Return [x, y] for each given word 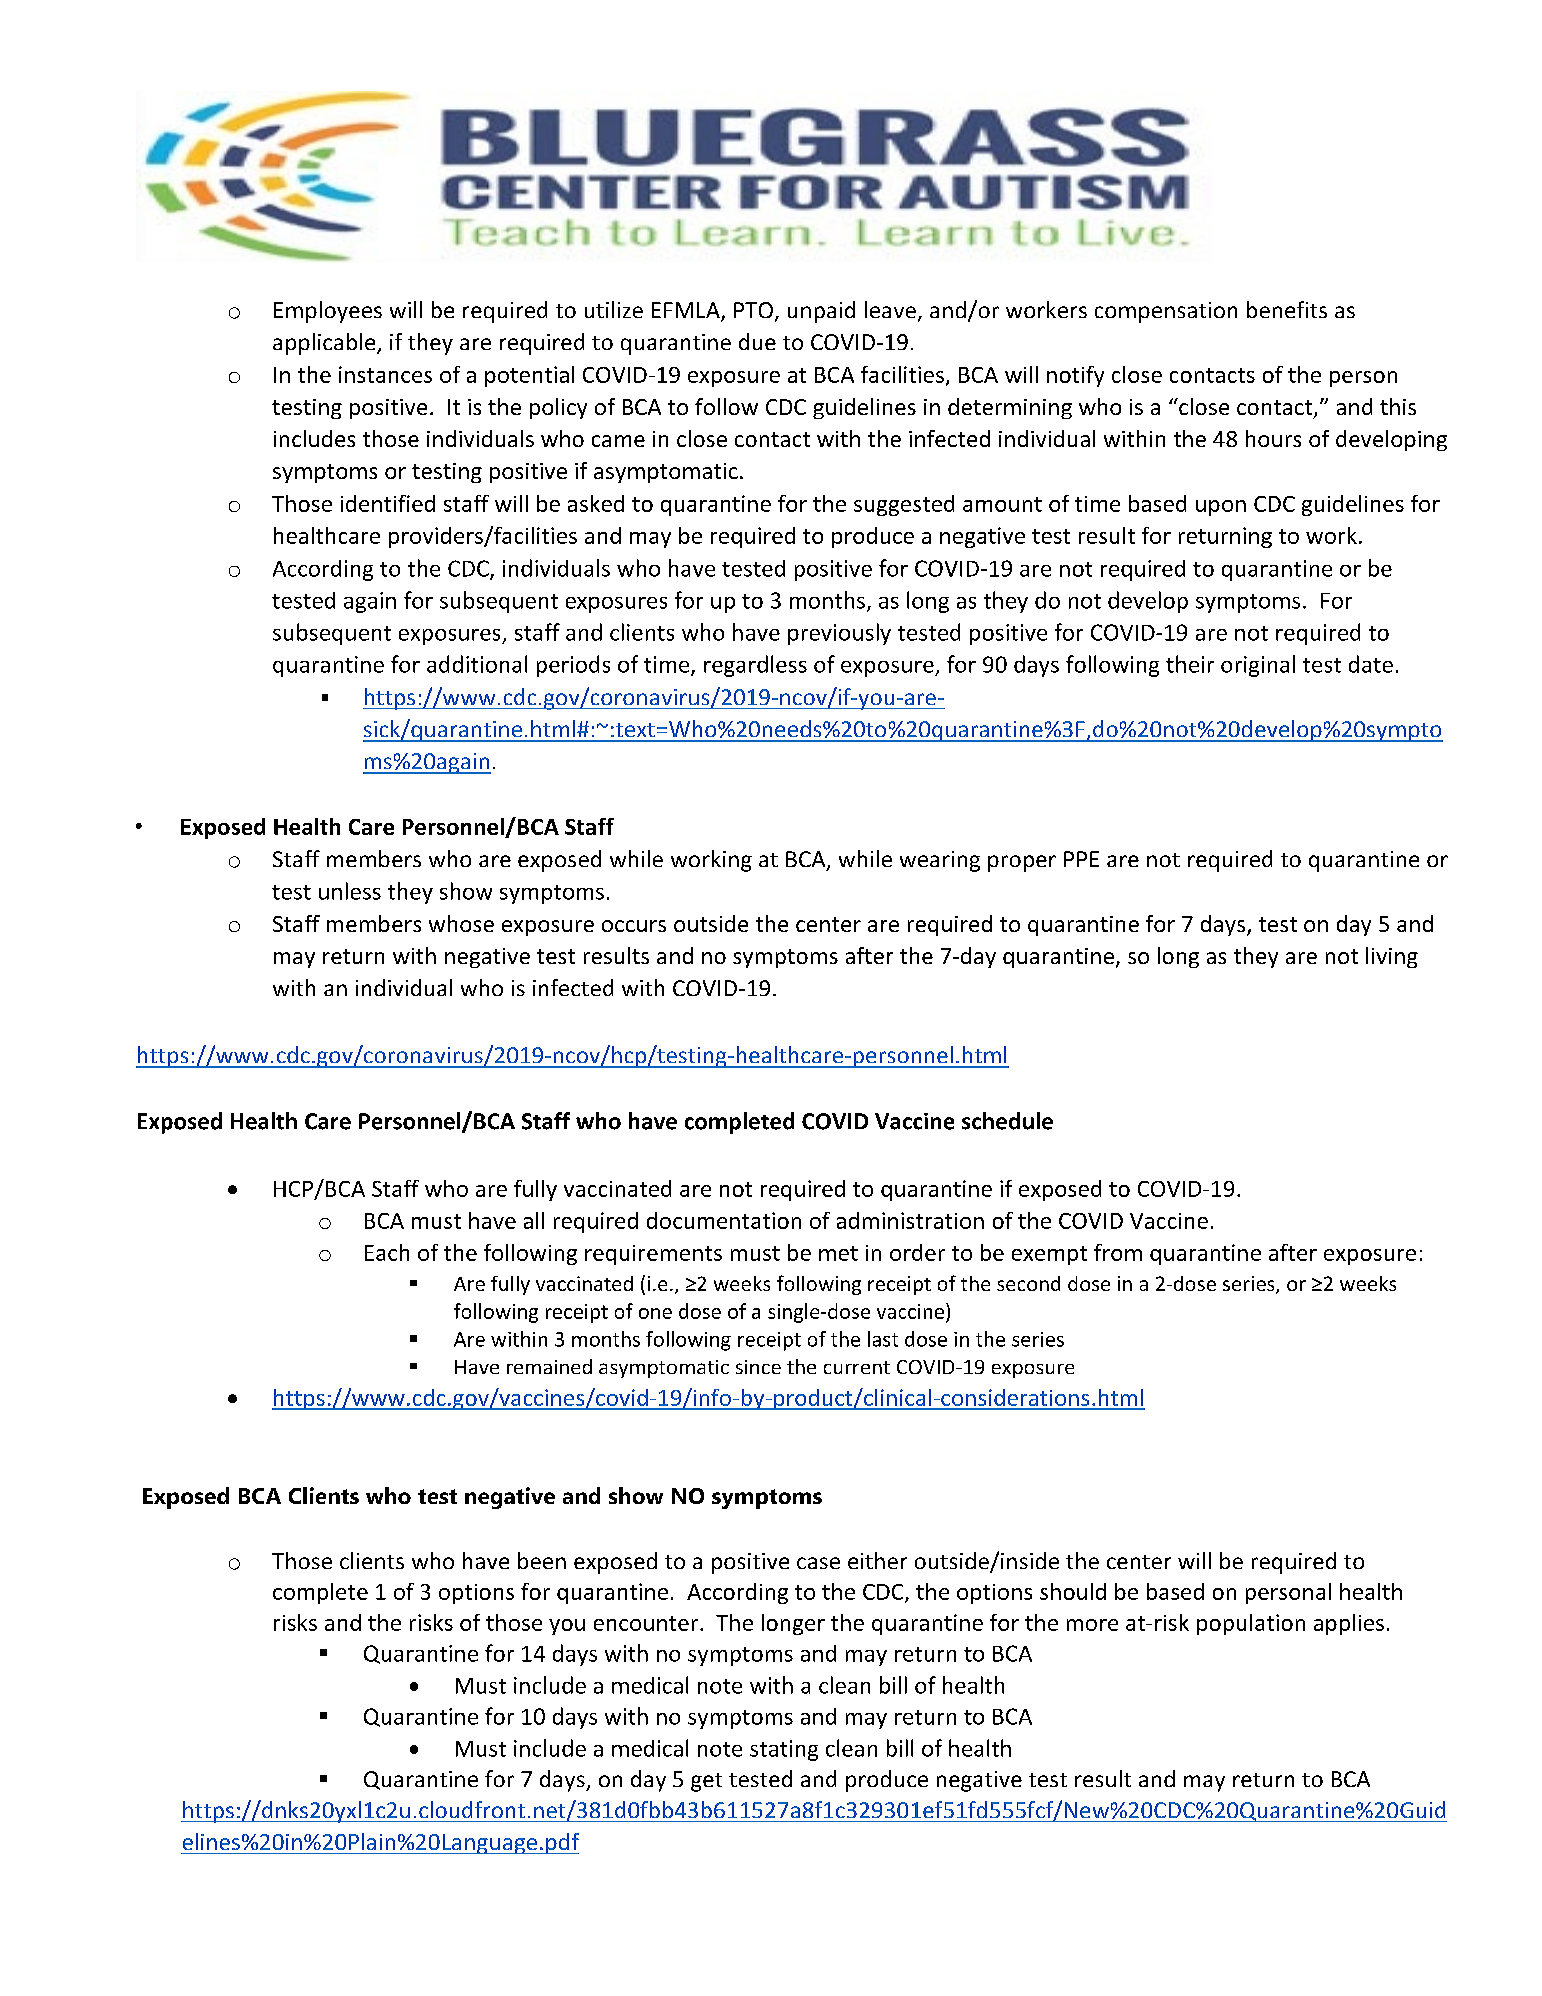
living [1392, 957]
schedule [1007, 1121]
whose [461, 923]
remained [549, 1366]
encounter [646, 1623]
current [857, 1367]
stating [784, 1750]
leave [890, 309]
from [1118, 1252]
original [1258, 666]
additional [477, 664]
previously [839, 634]
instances [385, 374]
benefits [1287, 309]
